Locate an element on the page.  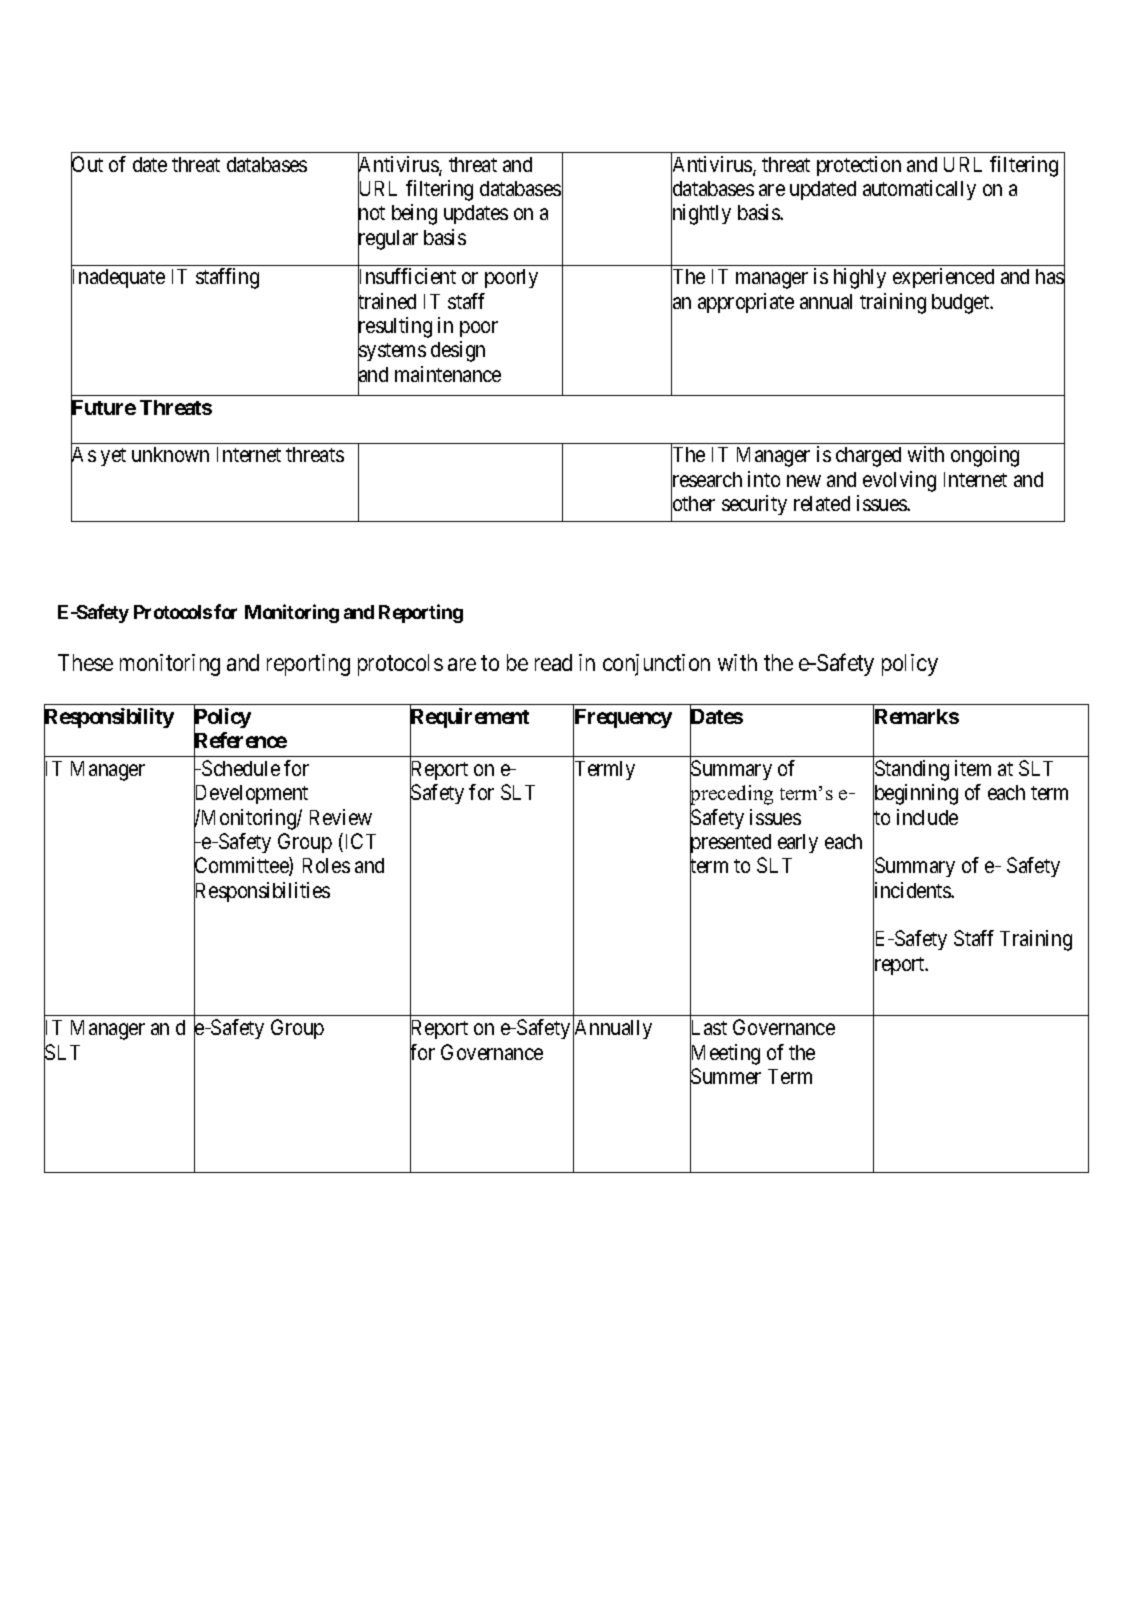
related is located at coordinates (822, 503).
